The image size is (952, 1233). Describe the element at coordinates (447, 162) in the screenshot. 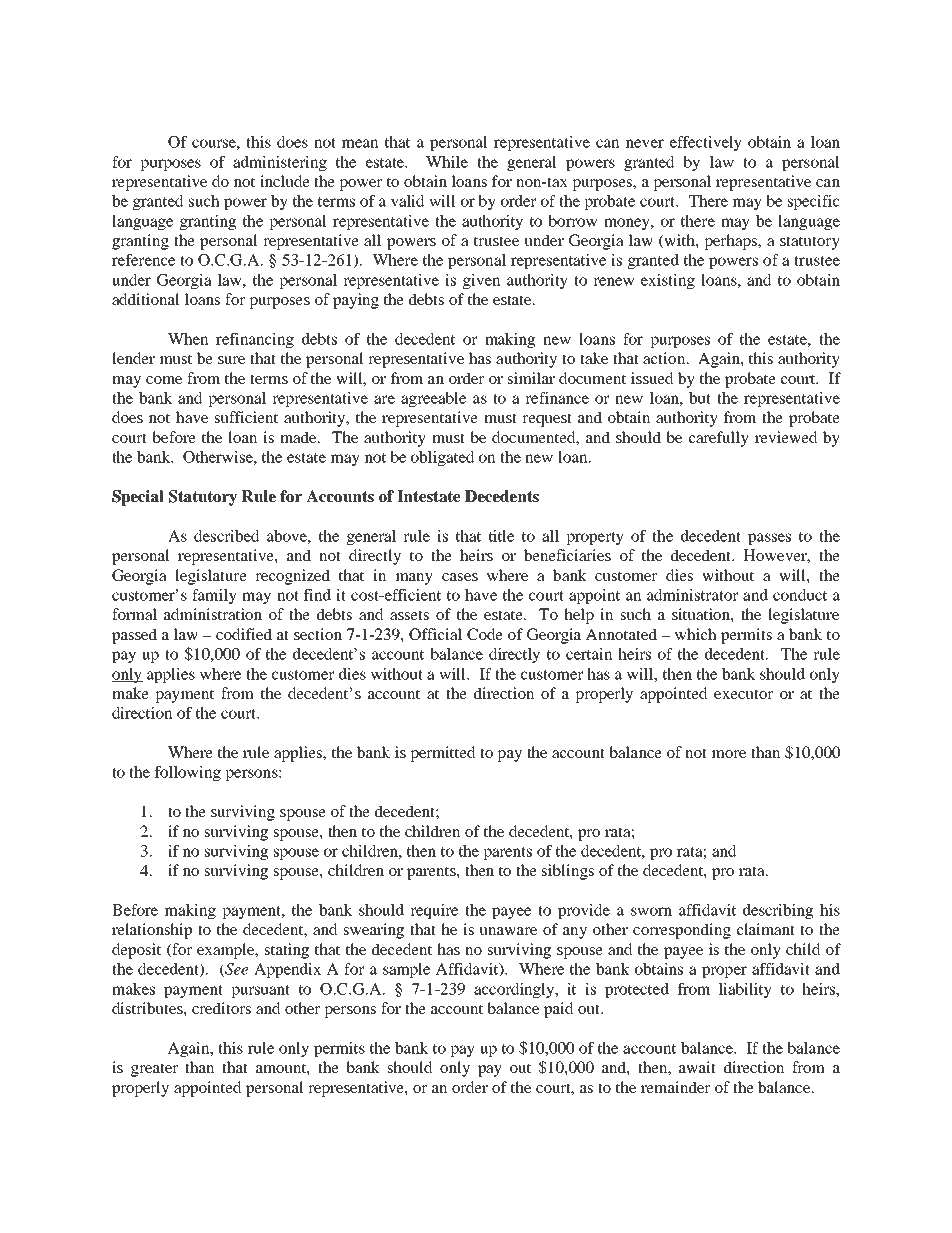

I see `While` at that location.
